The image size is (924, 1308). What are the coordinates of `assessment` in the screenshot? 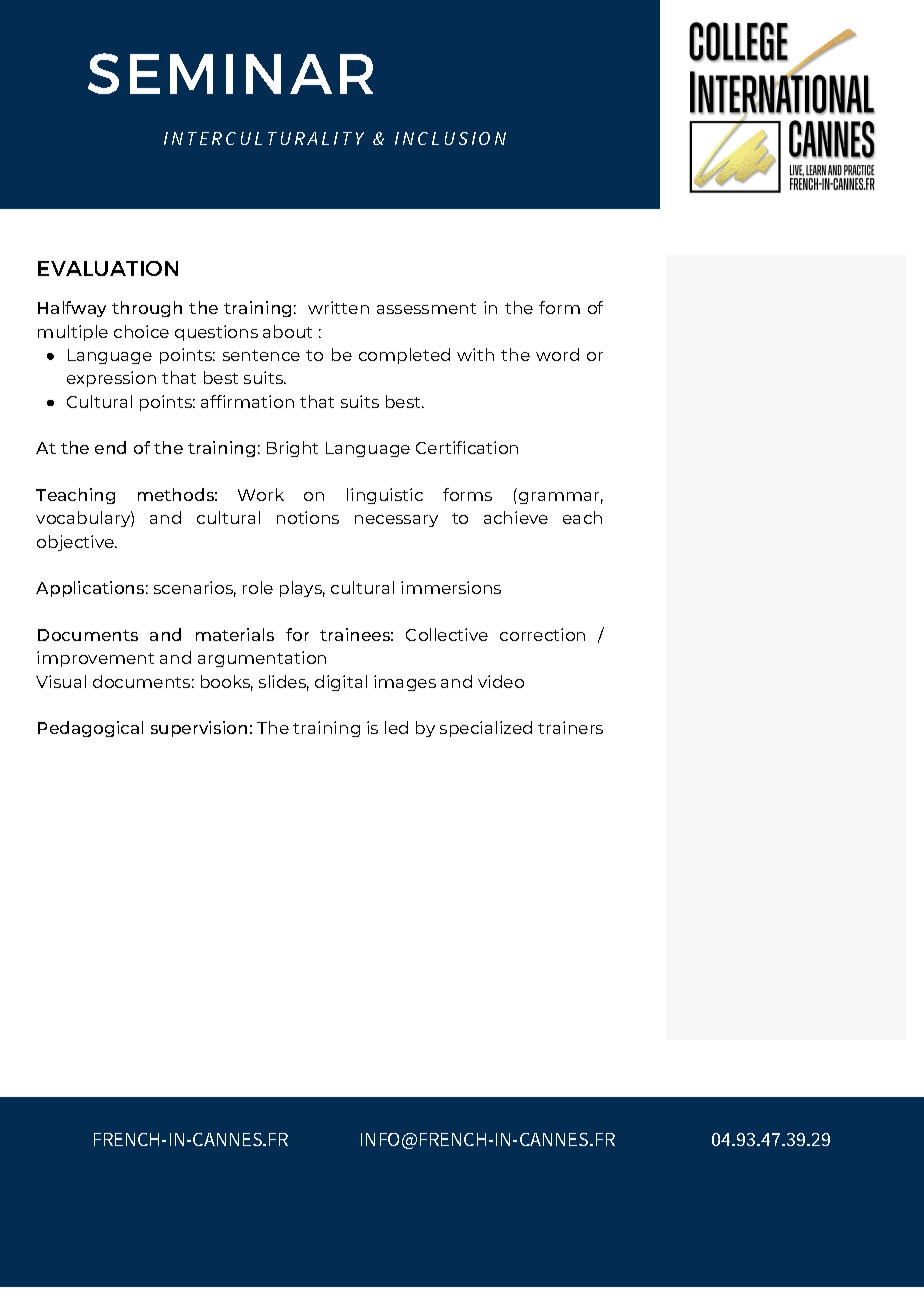 It's located at (426, 308).
